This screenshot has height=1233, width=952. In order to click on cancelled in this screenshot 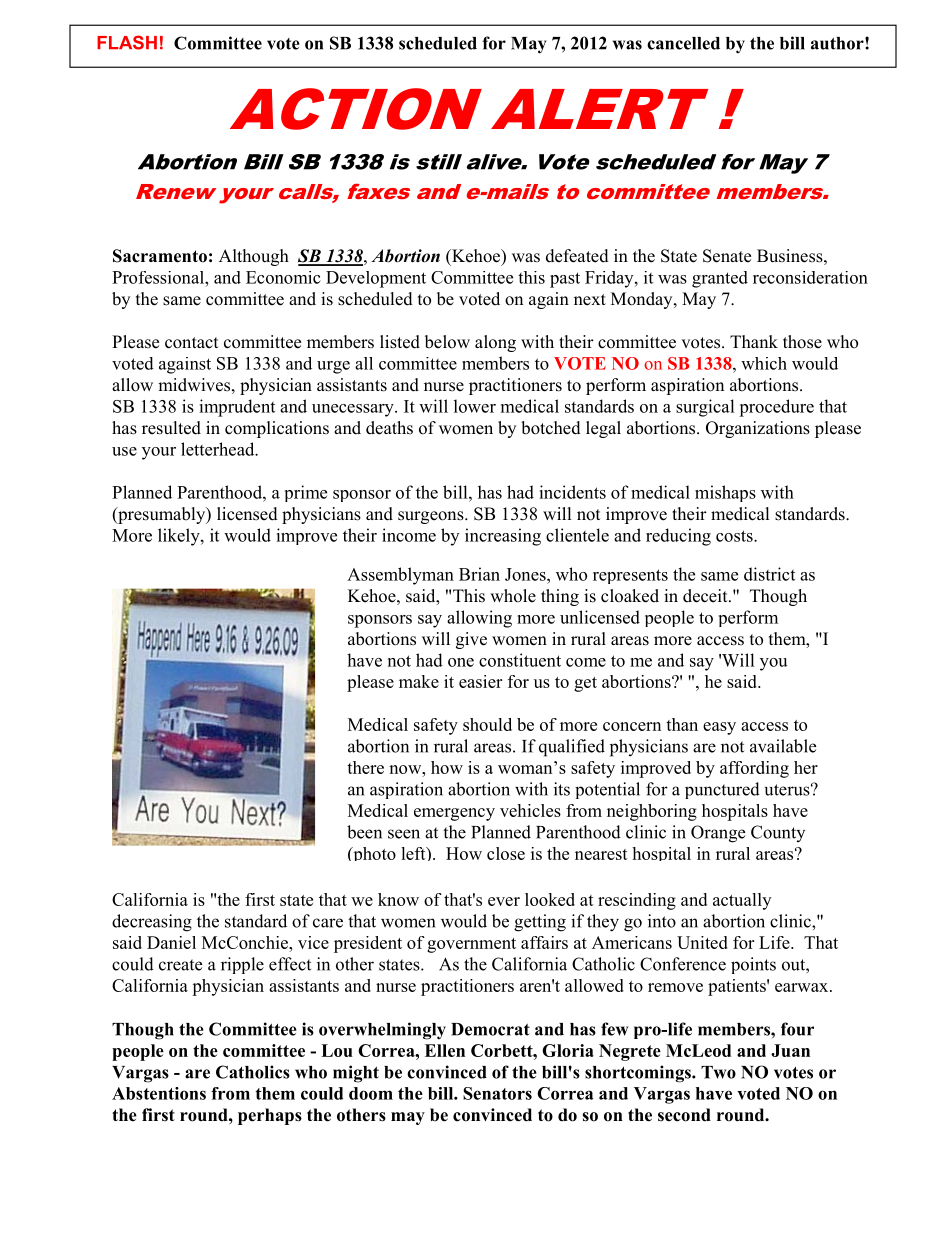, I will do `click(683, 43)`.
